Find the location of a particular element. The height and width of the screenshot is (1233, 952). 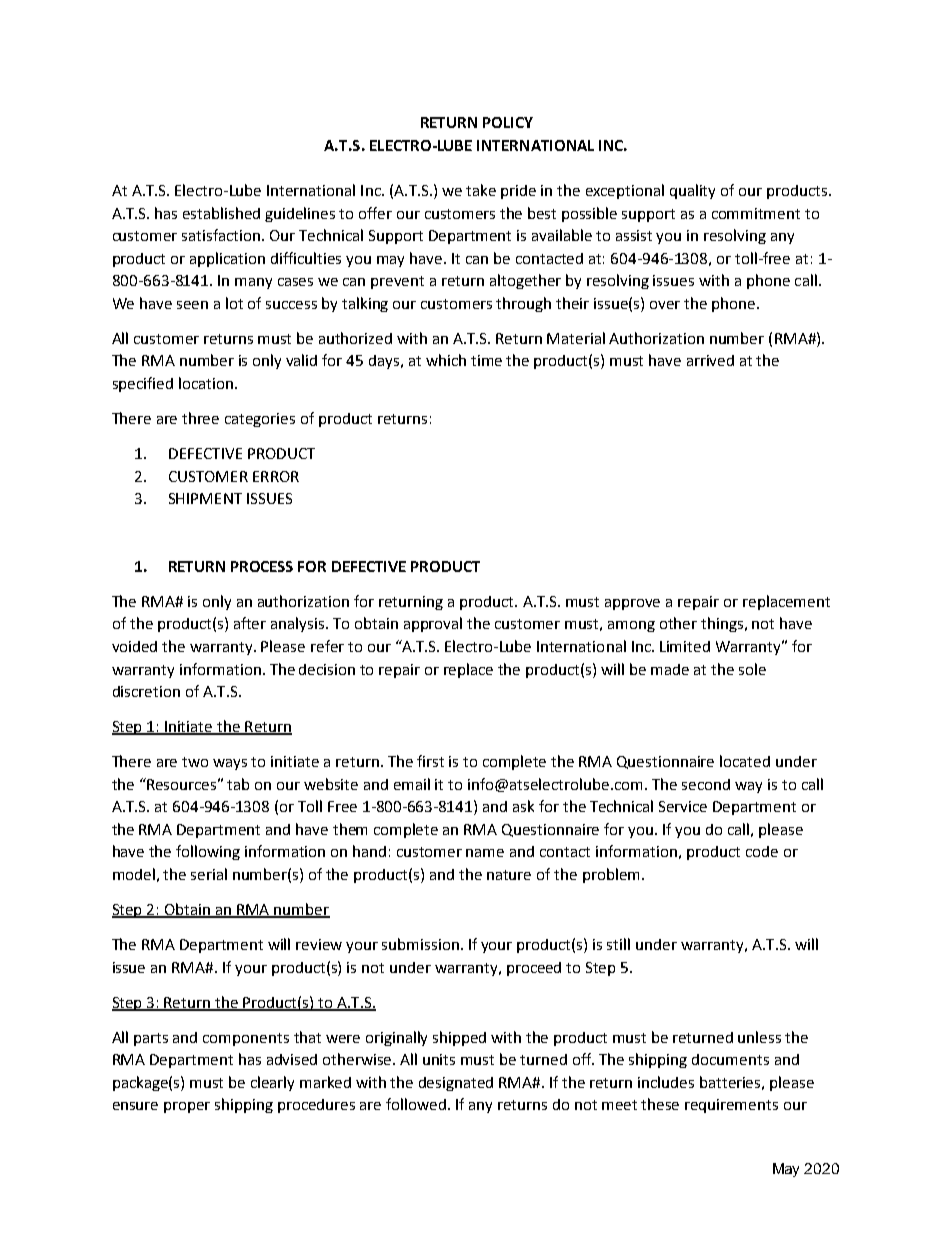

established is located at coordinates (221, 213).
